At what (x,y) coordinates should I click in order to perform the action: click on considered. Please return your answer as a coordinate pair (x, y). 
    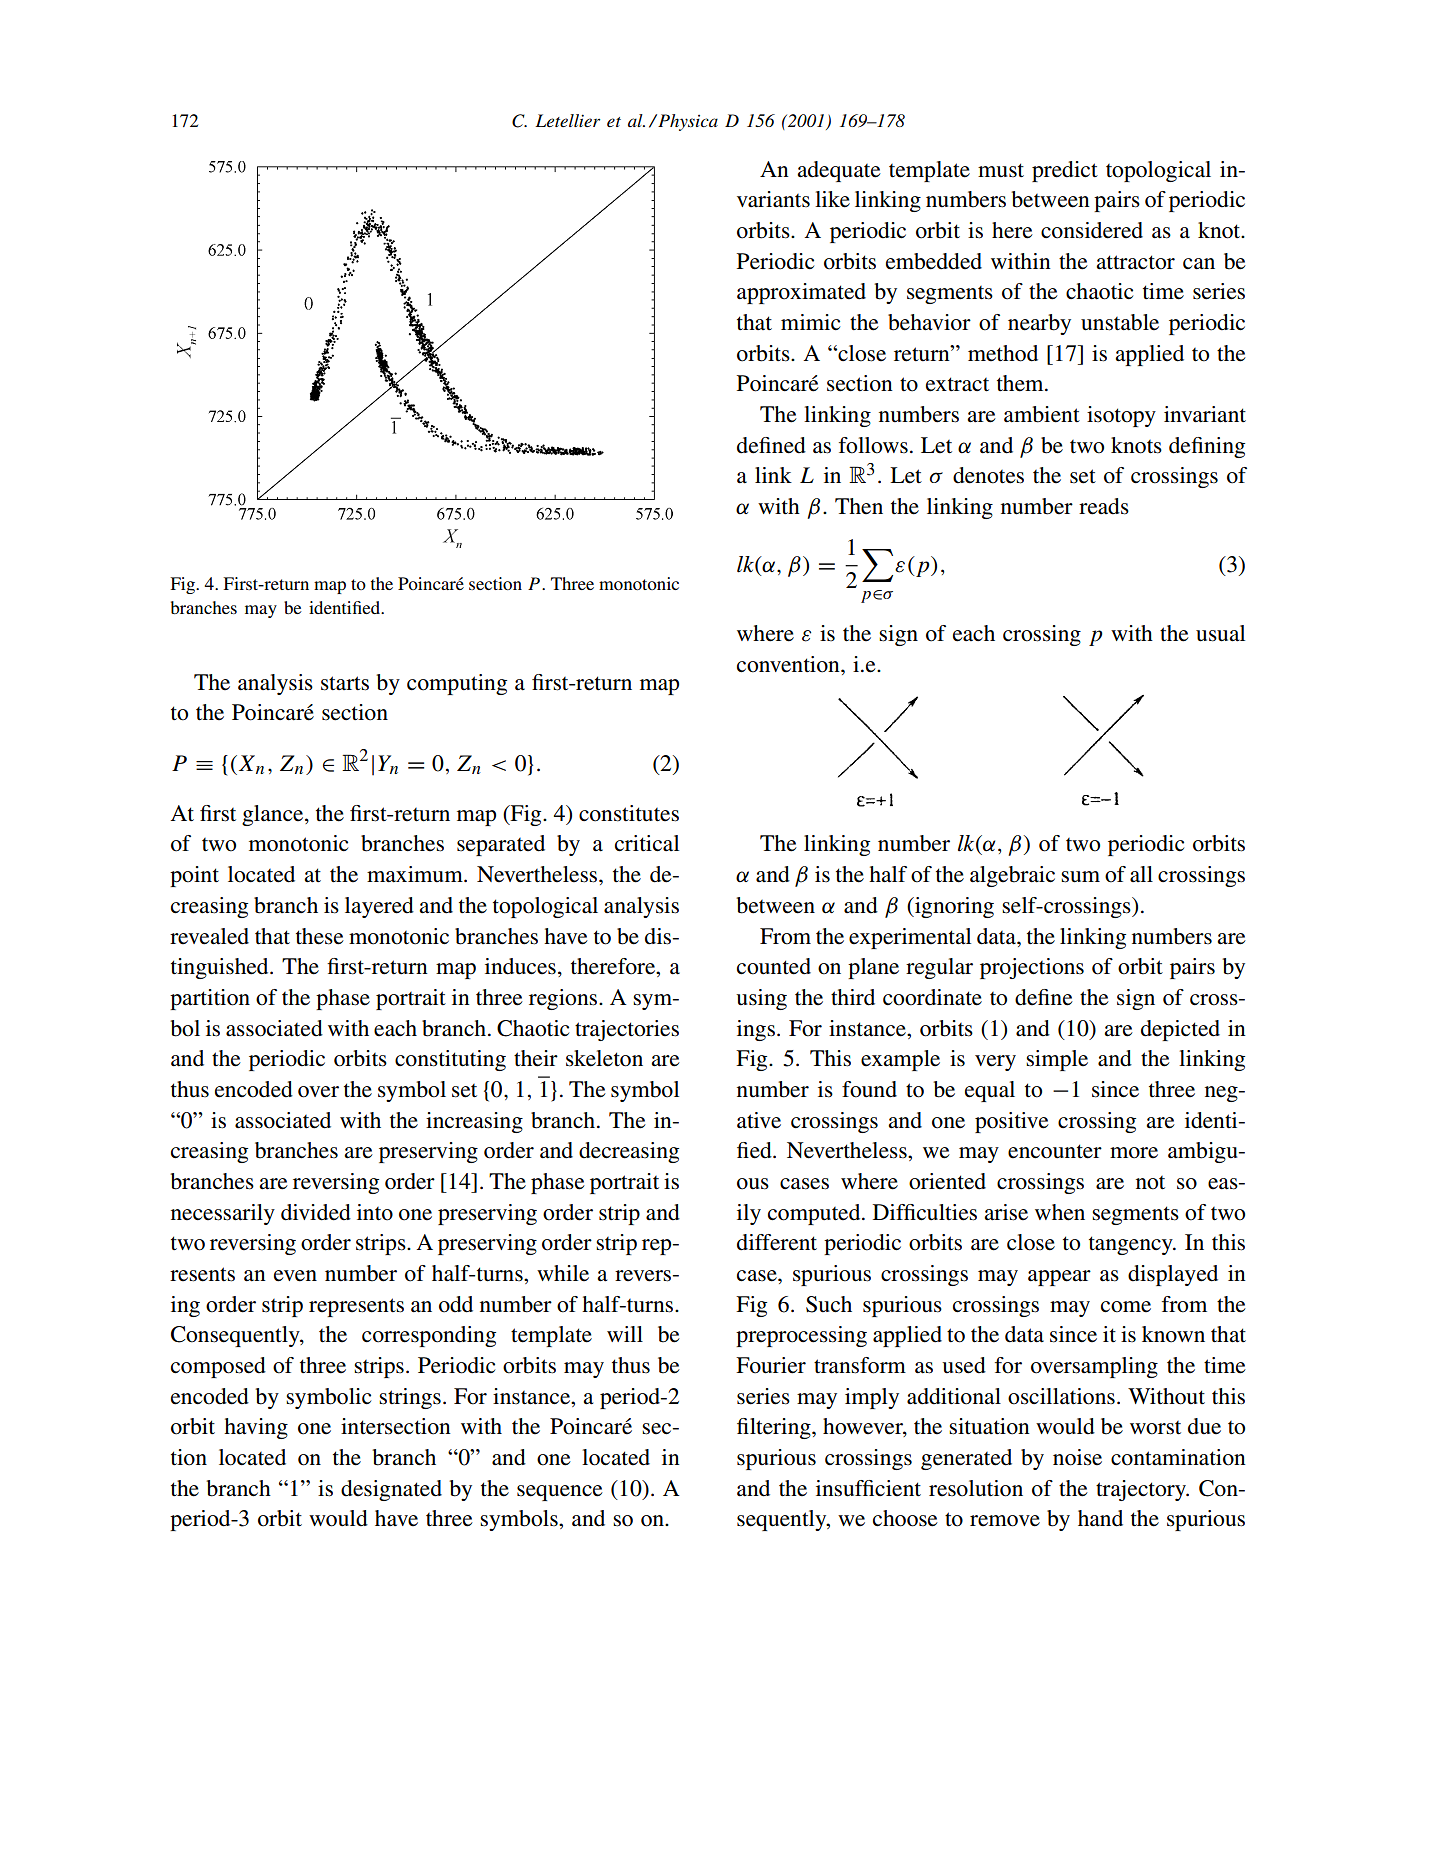
    Looking at the image, I should click on (1092, 230).
